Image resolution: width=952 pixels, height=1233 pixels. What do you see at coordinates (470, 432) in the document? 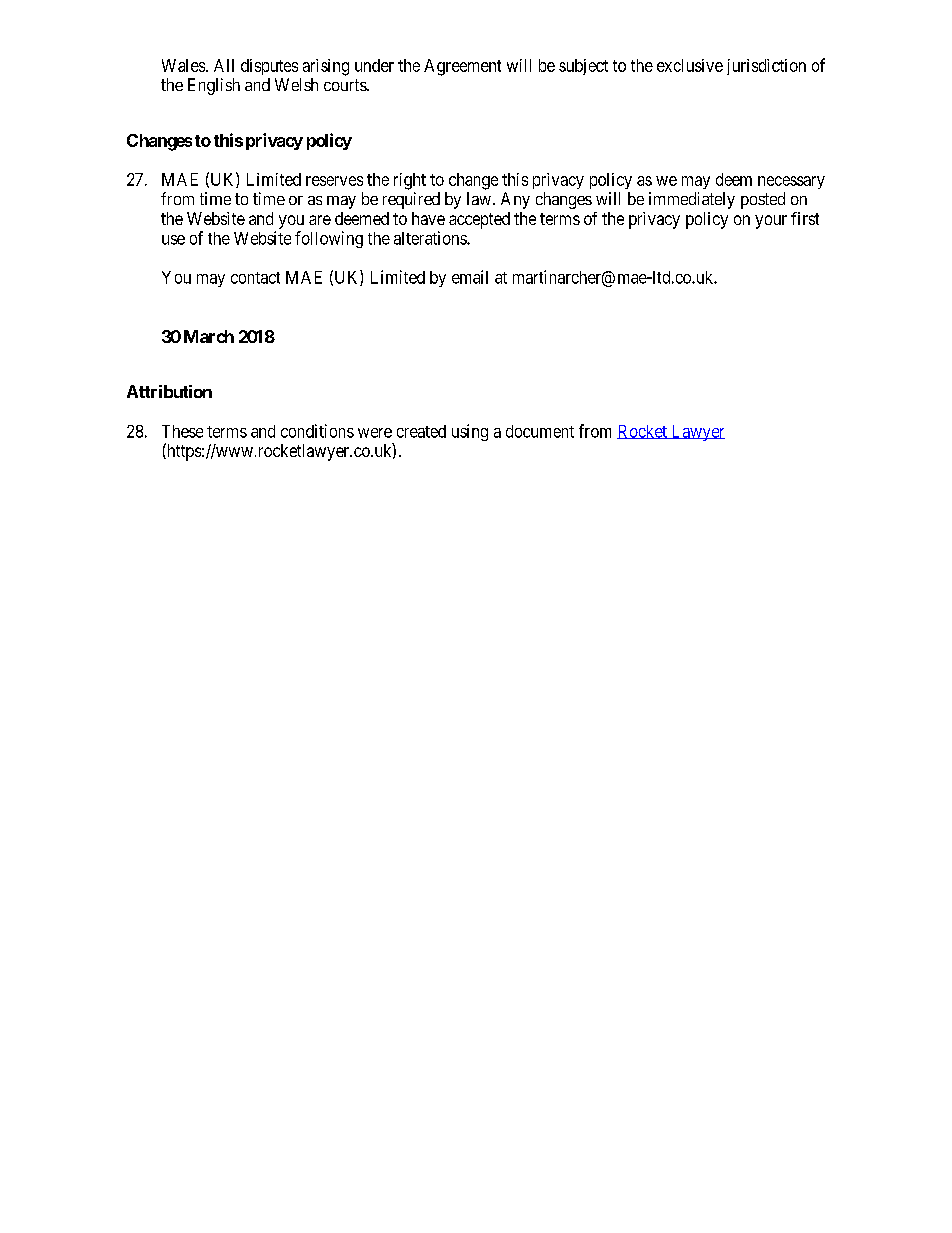
I see `using` at bounding box center [470, 432].
